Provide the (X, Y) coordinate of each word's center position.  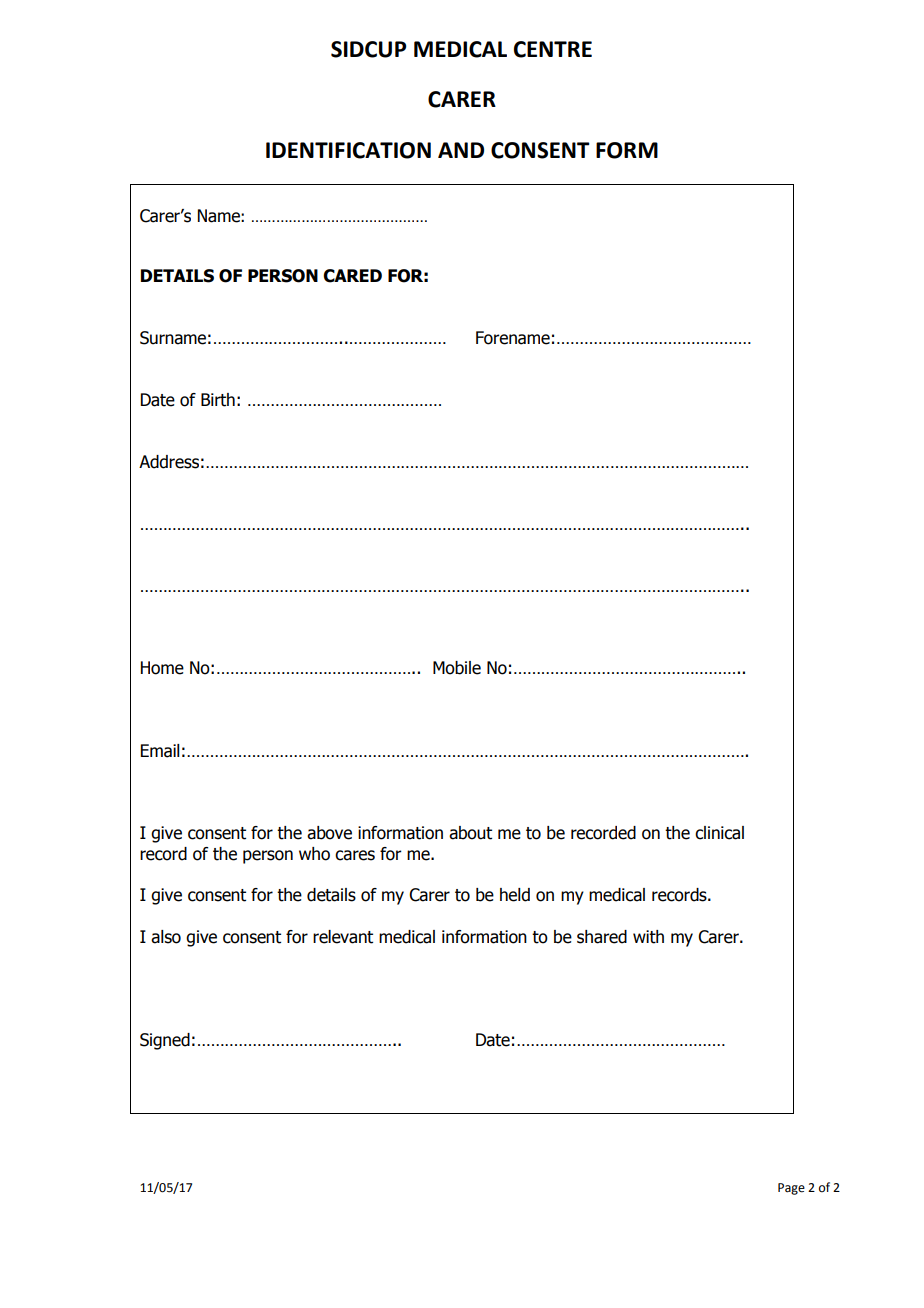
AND (461, 150)
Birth (218, 400)
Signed (165, 1041)
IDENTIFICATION (348, 150)
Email (160, 751)
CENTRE (553, 49)
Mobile (457, 668)
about (470, 833)
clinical (719, 833)
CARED (352, 276)
